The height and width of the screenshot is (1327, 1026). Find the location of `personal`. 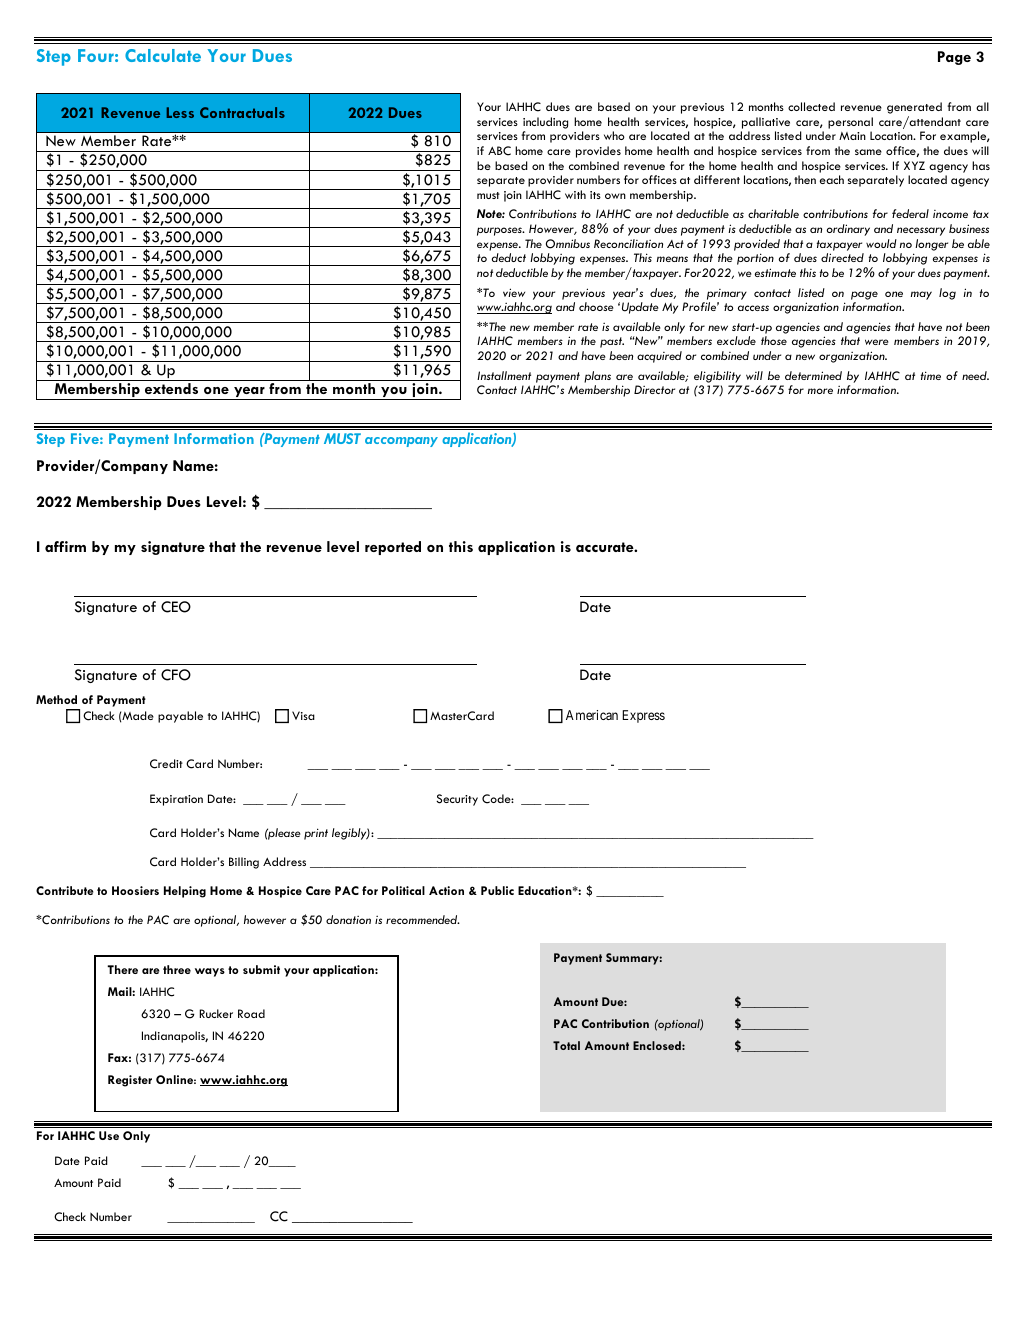

personal is located at coordinates (850, 123).
